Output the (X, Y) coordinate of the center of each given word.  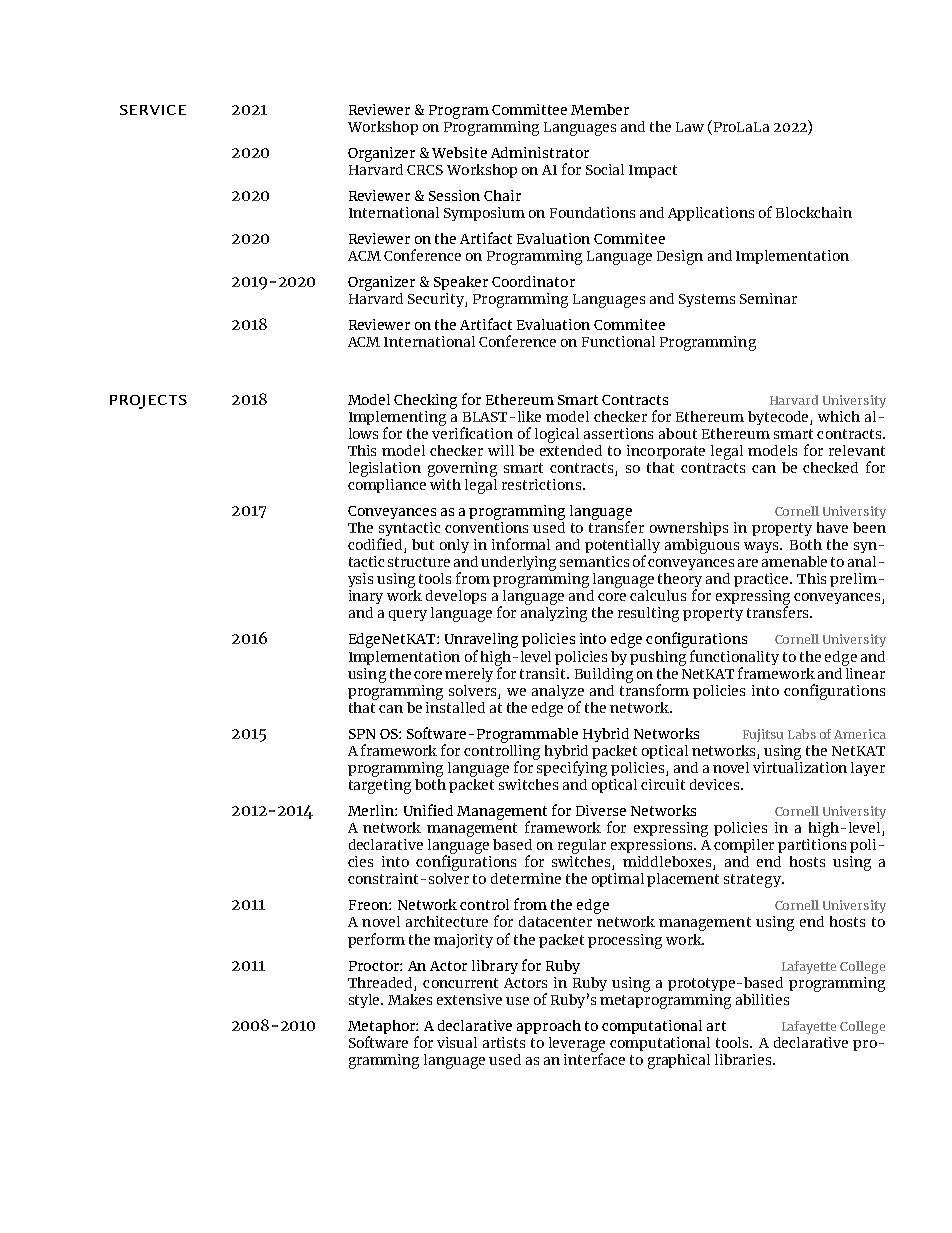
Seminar (768, 298)
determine (526, 878)
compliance (387, 484)
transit (544, 673)
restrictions (541, 484)
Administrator (540, 152)
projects (148, 402)
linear (864, 672)
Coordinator (533, 281)
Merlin (372, 810)
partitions (812, 844)
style (366, 1001)
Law (690, 127)
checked (830, 467)
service (153, 110)
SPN (362, 734)
